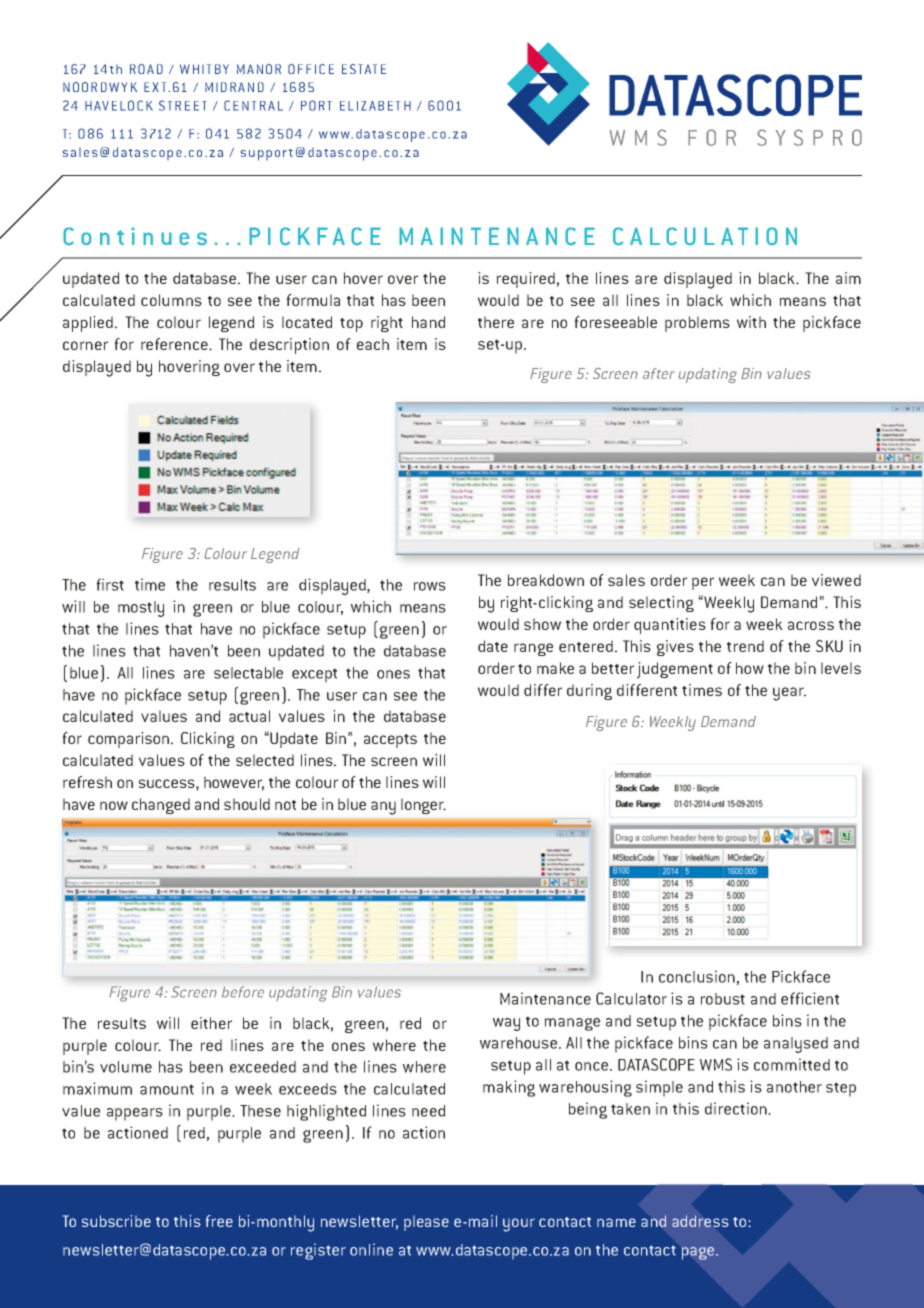 This image has height=1308, width=924. Describe the element at coordinates (496, 322) in the image. I see `there` at that location.
